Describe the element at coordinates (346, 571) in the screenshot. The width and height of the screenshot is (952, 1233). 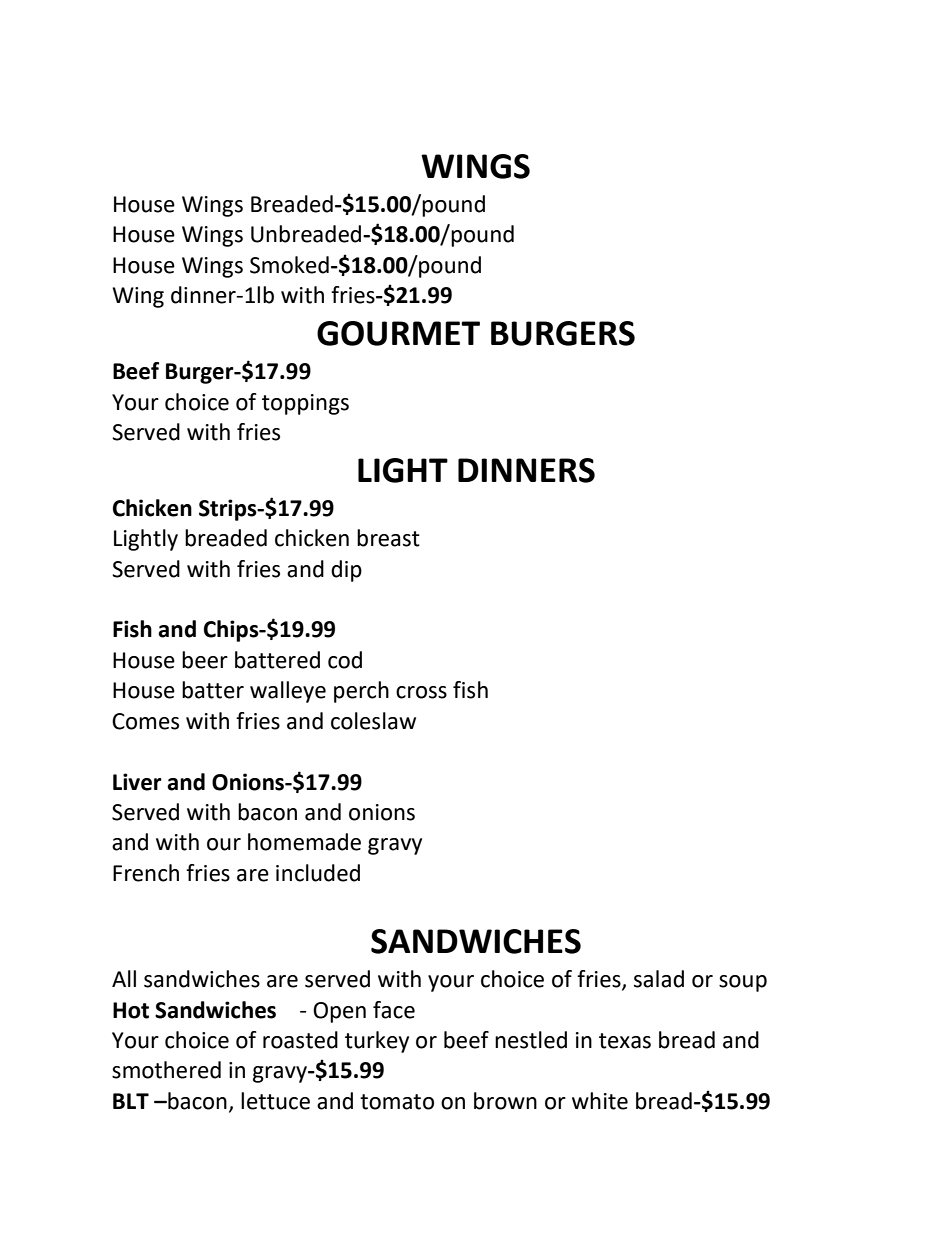
I see `dip` at that location.
